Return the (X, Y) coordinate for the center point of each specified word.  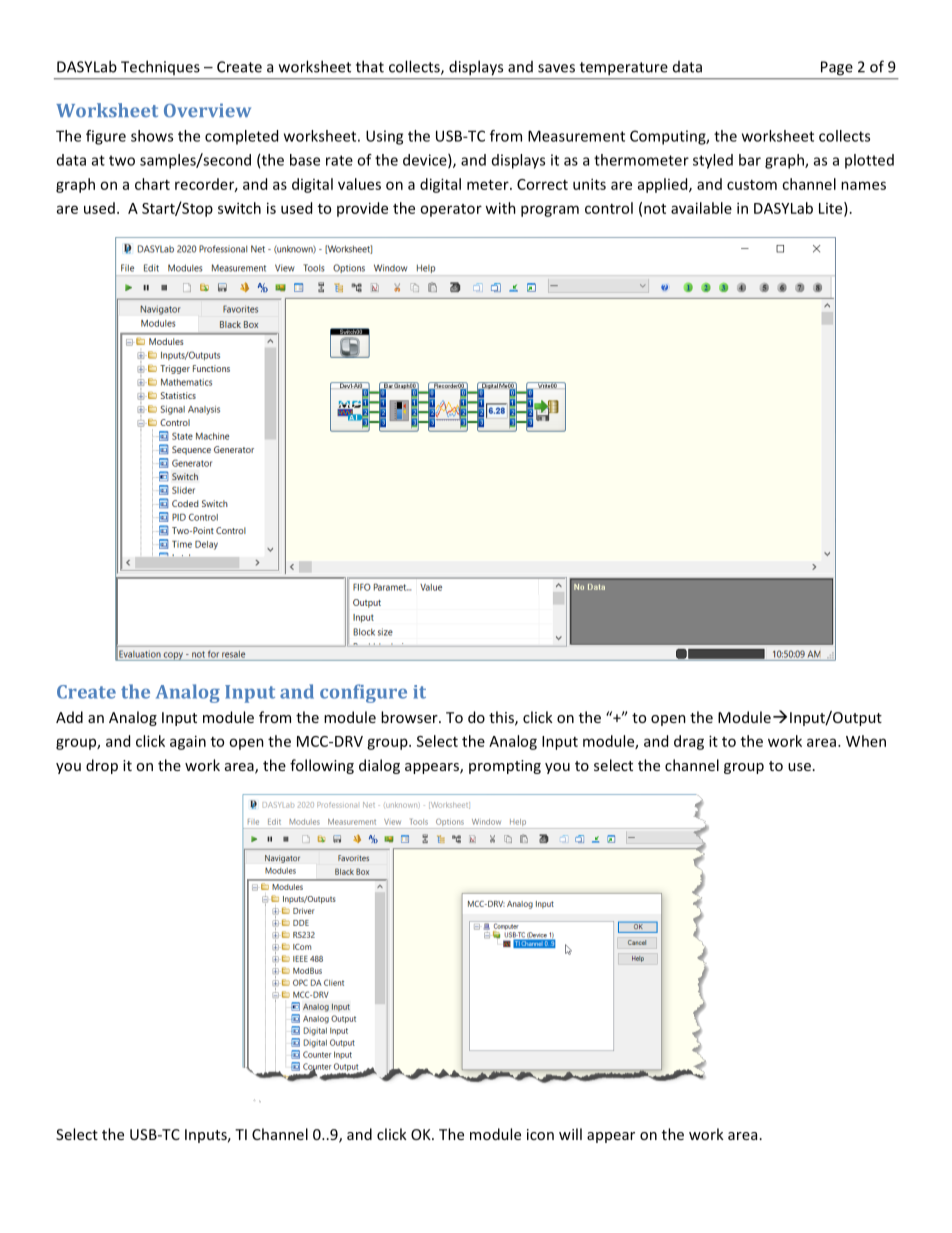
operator (451, 210)
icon (540, 1134)
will (570, 1134)
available (701, 208)
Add (69, 717)
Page (837, 68)
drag (689, 742)
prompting (505, 767)
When (866, 741)
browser (410, 717)
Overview (207, 110)
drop (102, 766)
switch (239, 208)
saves (556, 68)
